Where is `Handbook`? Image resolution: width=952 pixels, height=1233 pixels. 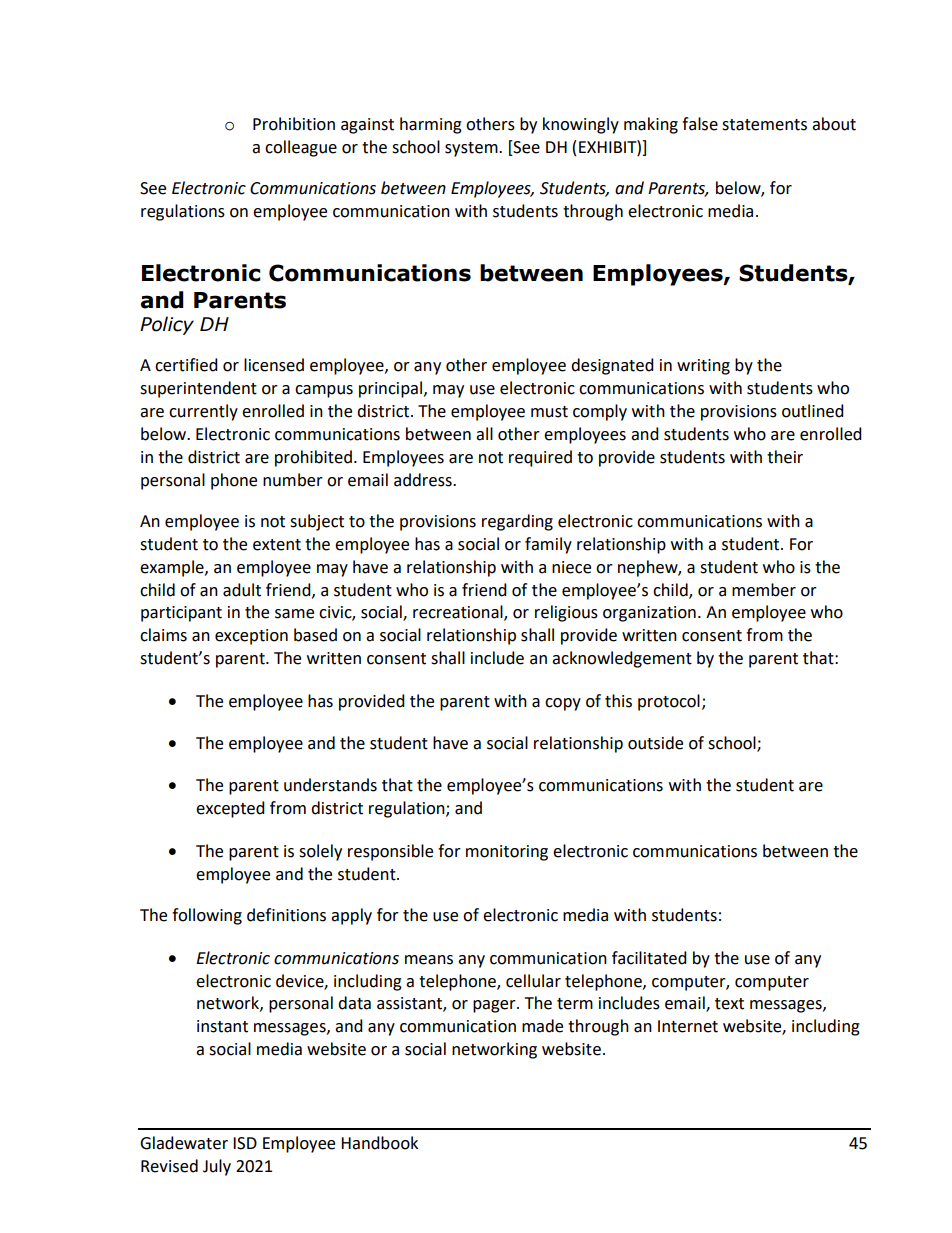
Handbook is located at coordinates (379, 1143).
